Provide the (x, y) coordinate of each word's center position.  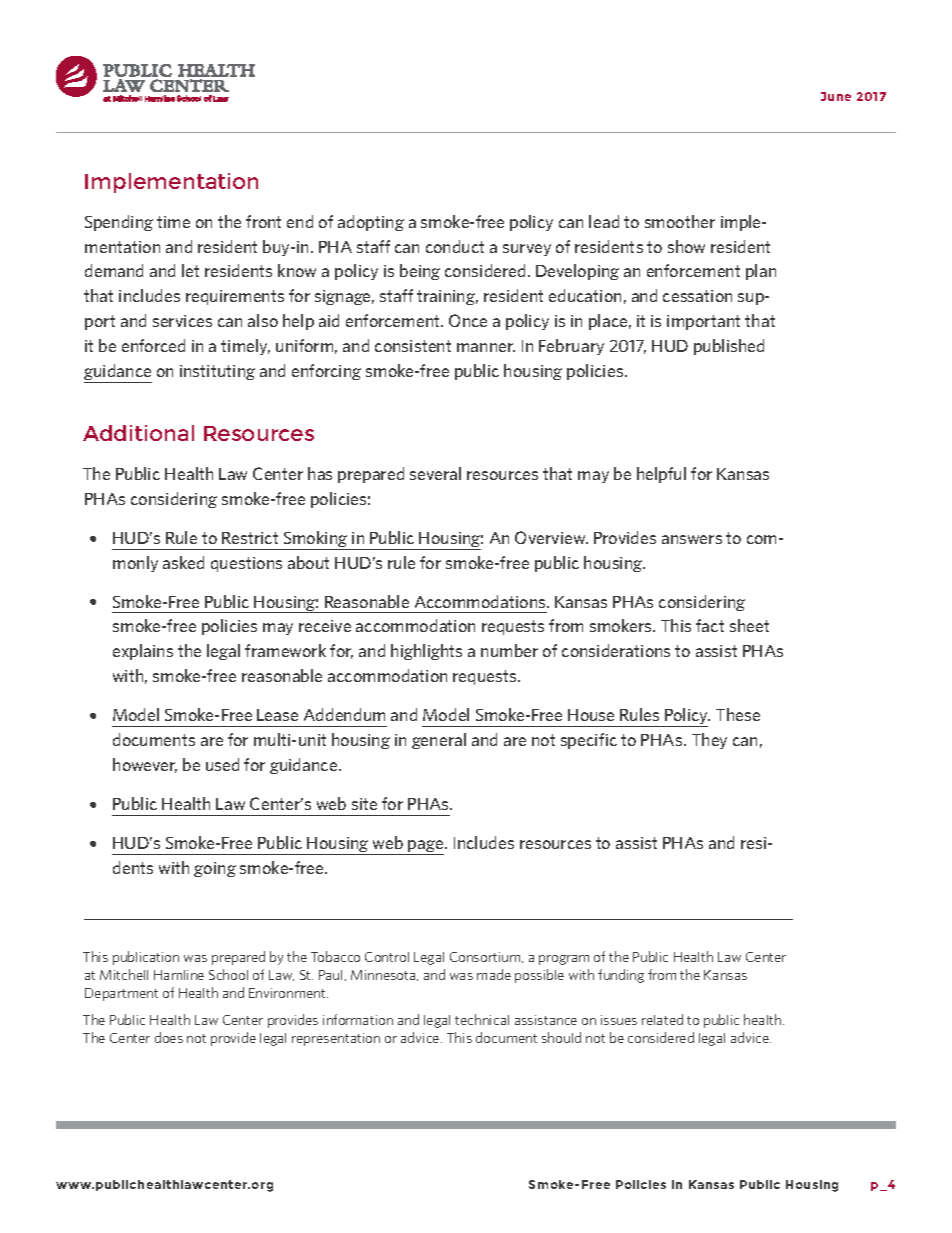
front (263, 221)
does (169, 1037)
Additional (138, 433)
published (729, 347)
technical (482, 1019)
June (836, 96)
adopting (371, 223)
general (439, 741)
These (738, 714)
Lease (277, 715)
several (435, 473)
